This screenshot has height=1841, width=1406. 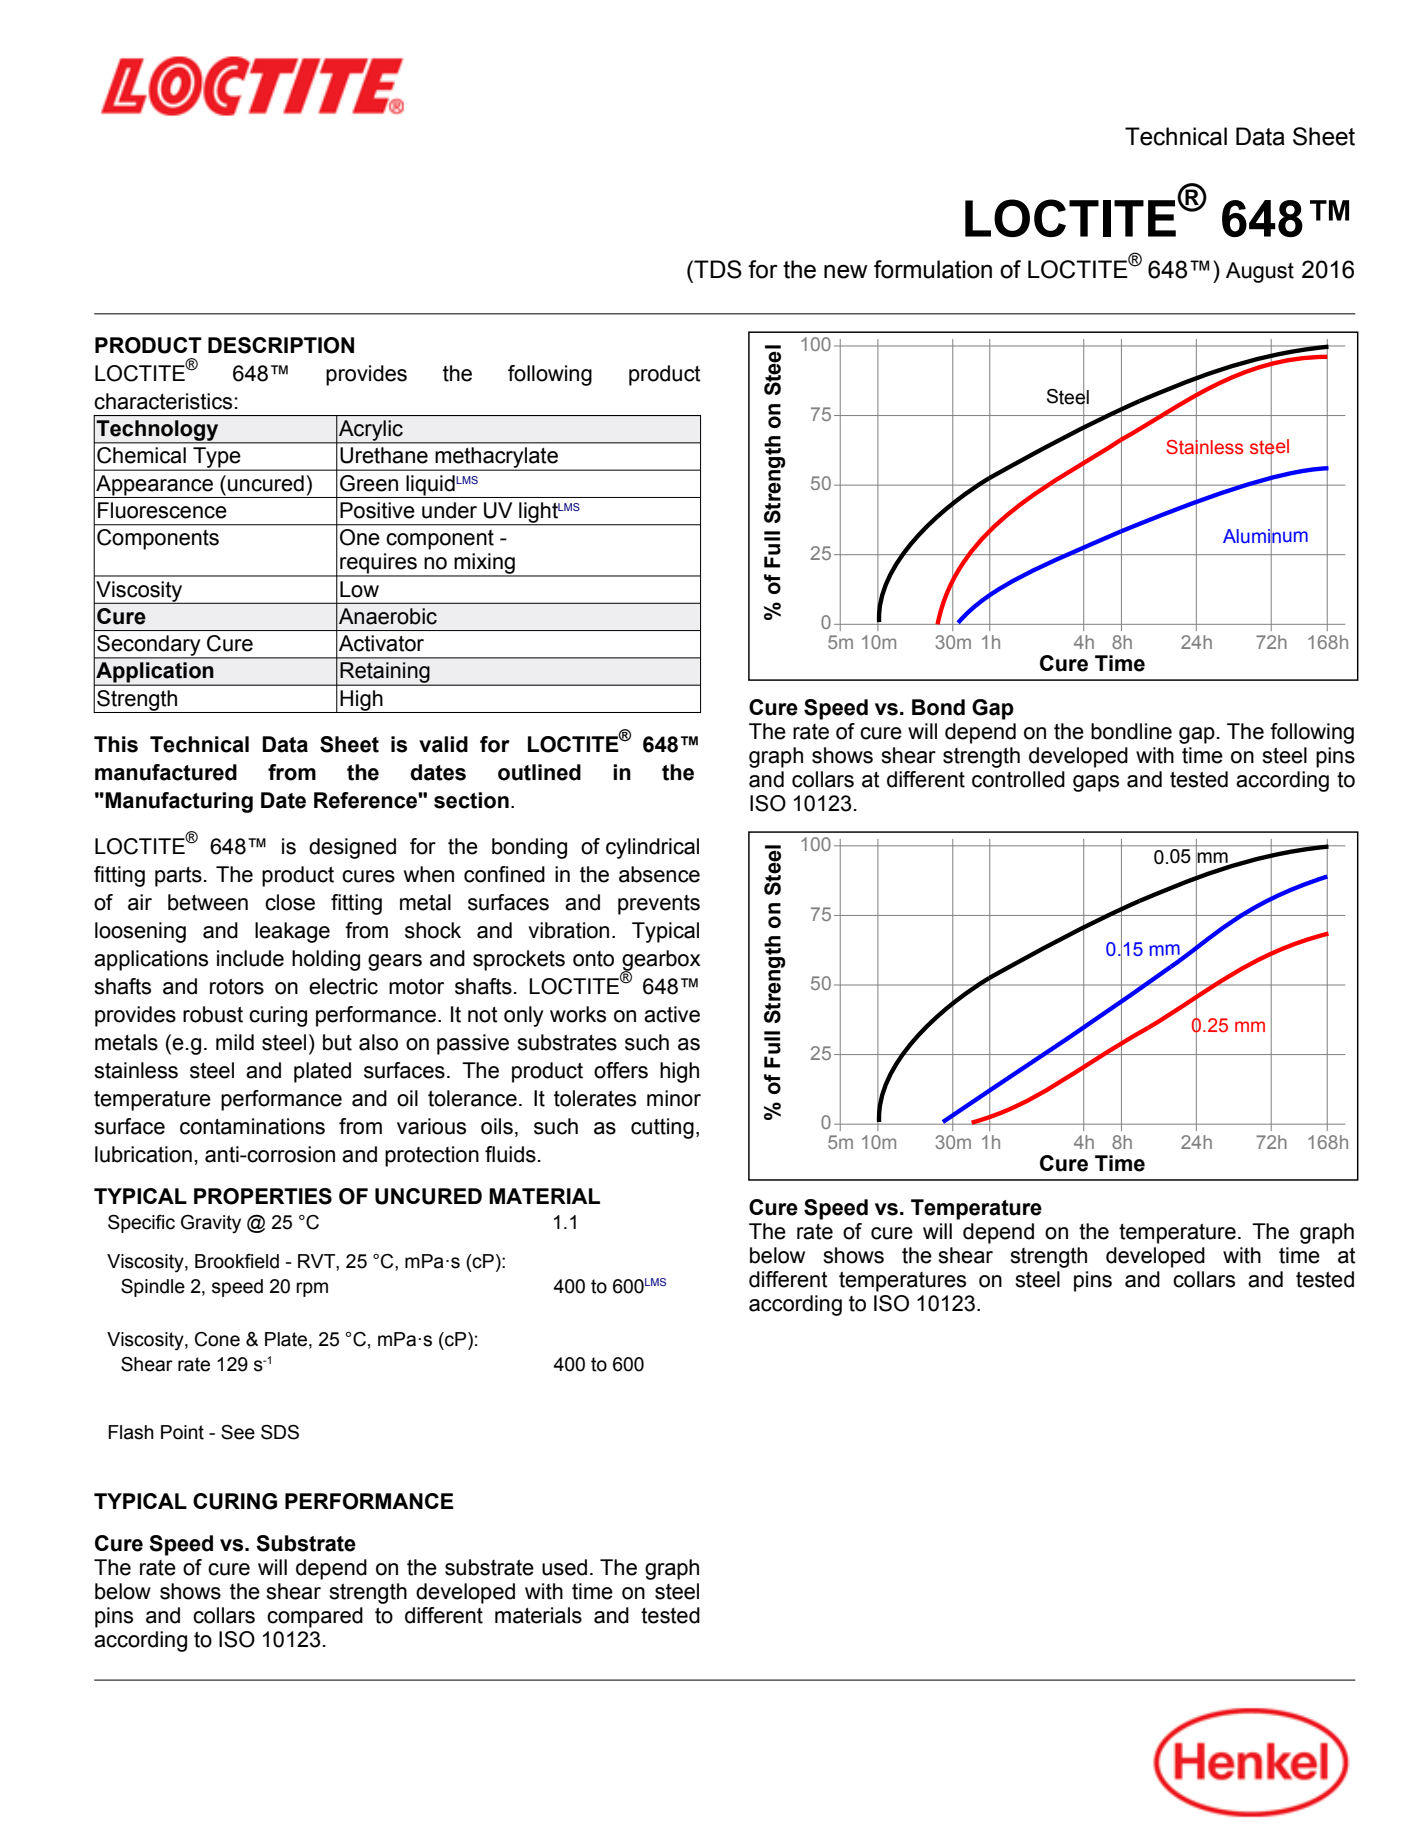 I want to click on compared, so click(x=315, y=1617).
